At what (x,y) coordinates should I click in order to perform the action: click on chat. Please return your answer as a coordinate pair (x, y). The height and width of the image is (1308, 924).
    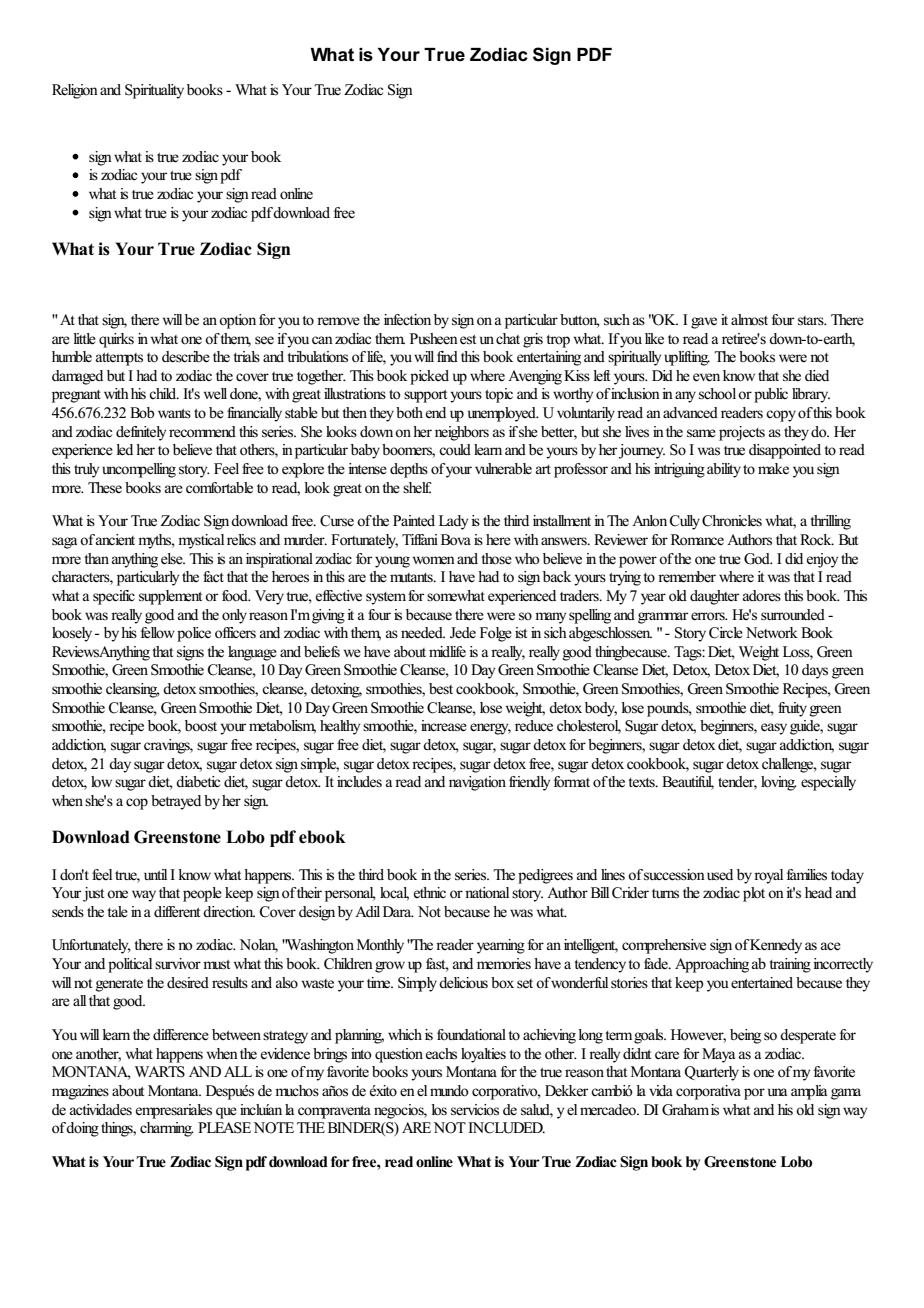
    Looking at the image, I should click on (508, 338).
